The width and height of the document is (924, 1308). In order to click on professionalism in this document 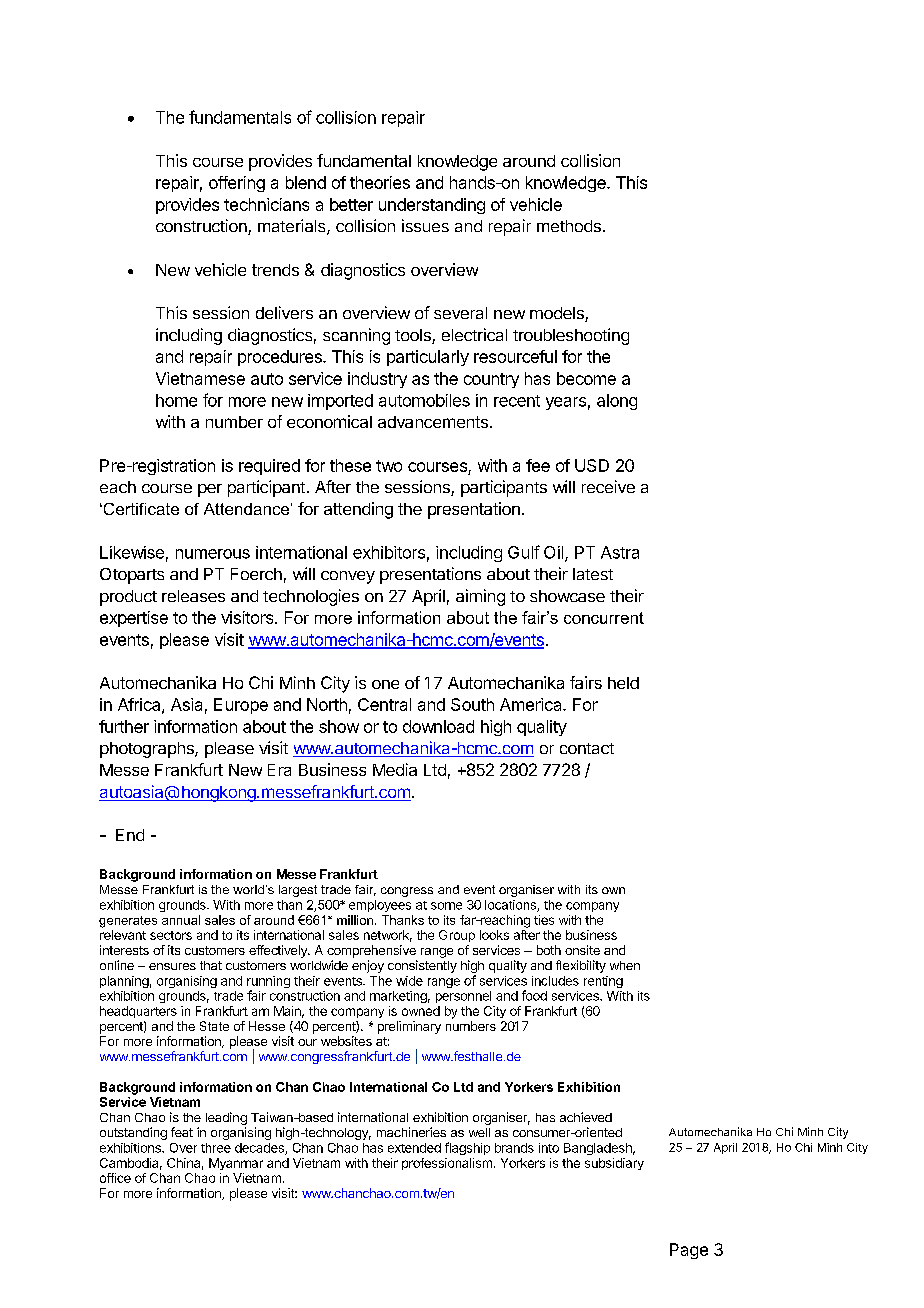, I will do `click(447, 1164)`.
